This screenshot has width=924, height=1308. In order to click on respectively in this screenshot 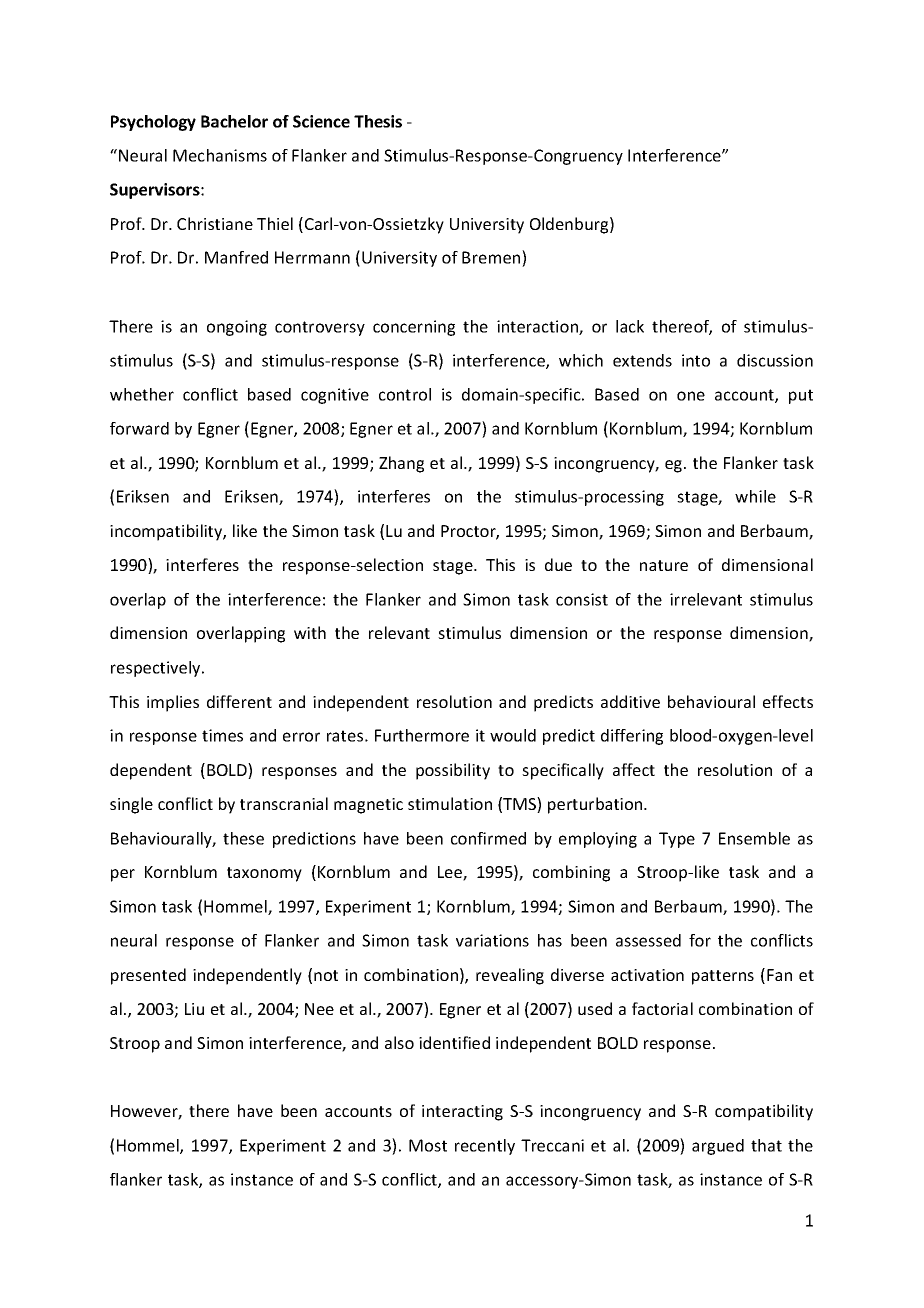, I will do `click(157, 669)`.
